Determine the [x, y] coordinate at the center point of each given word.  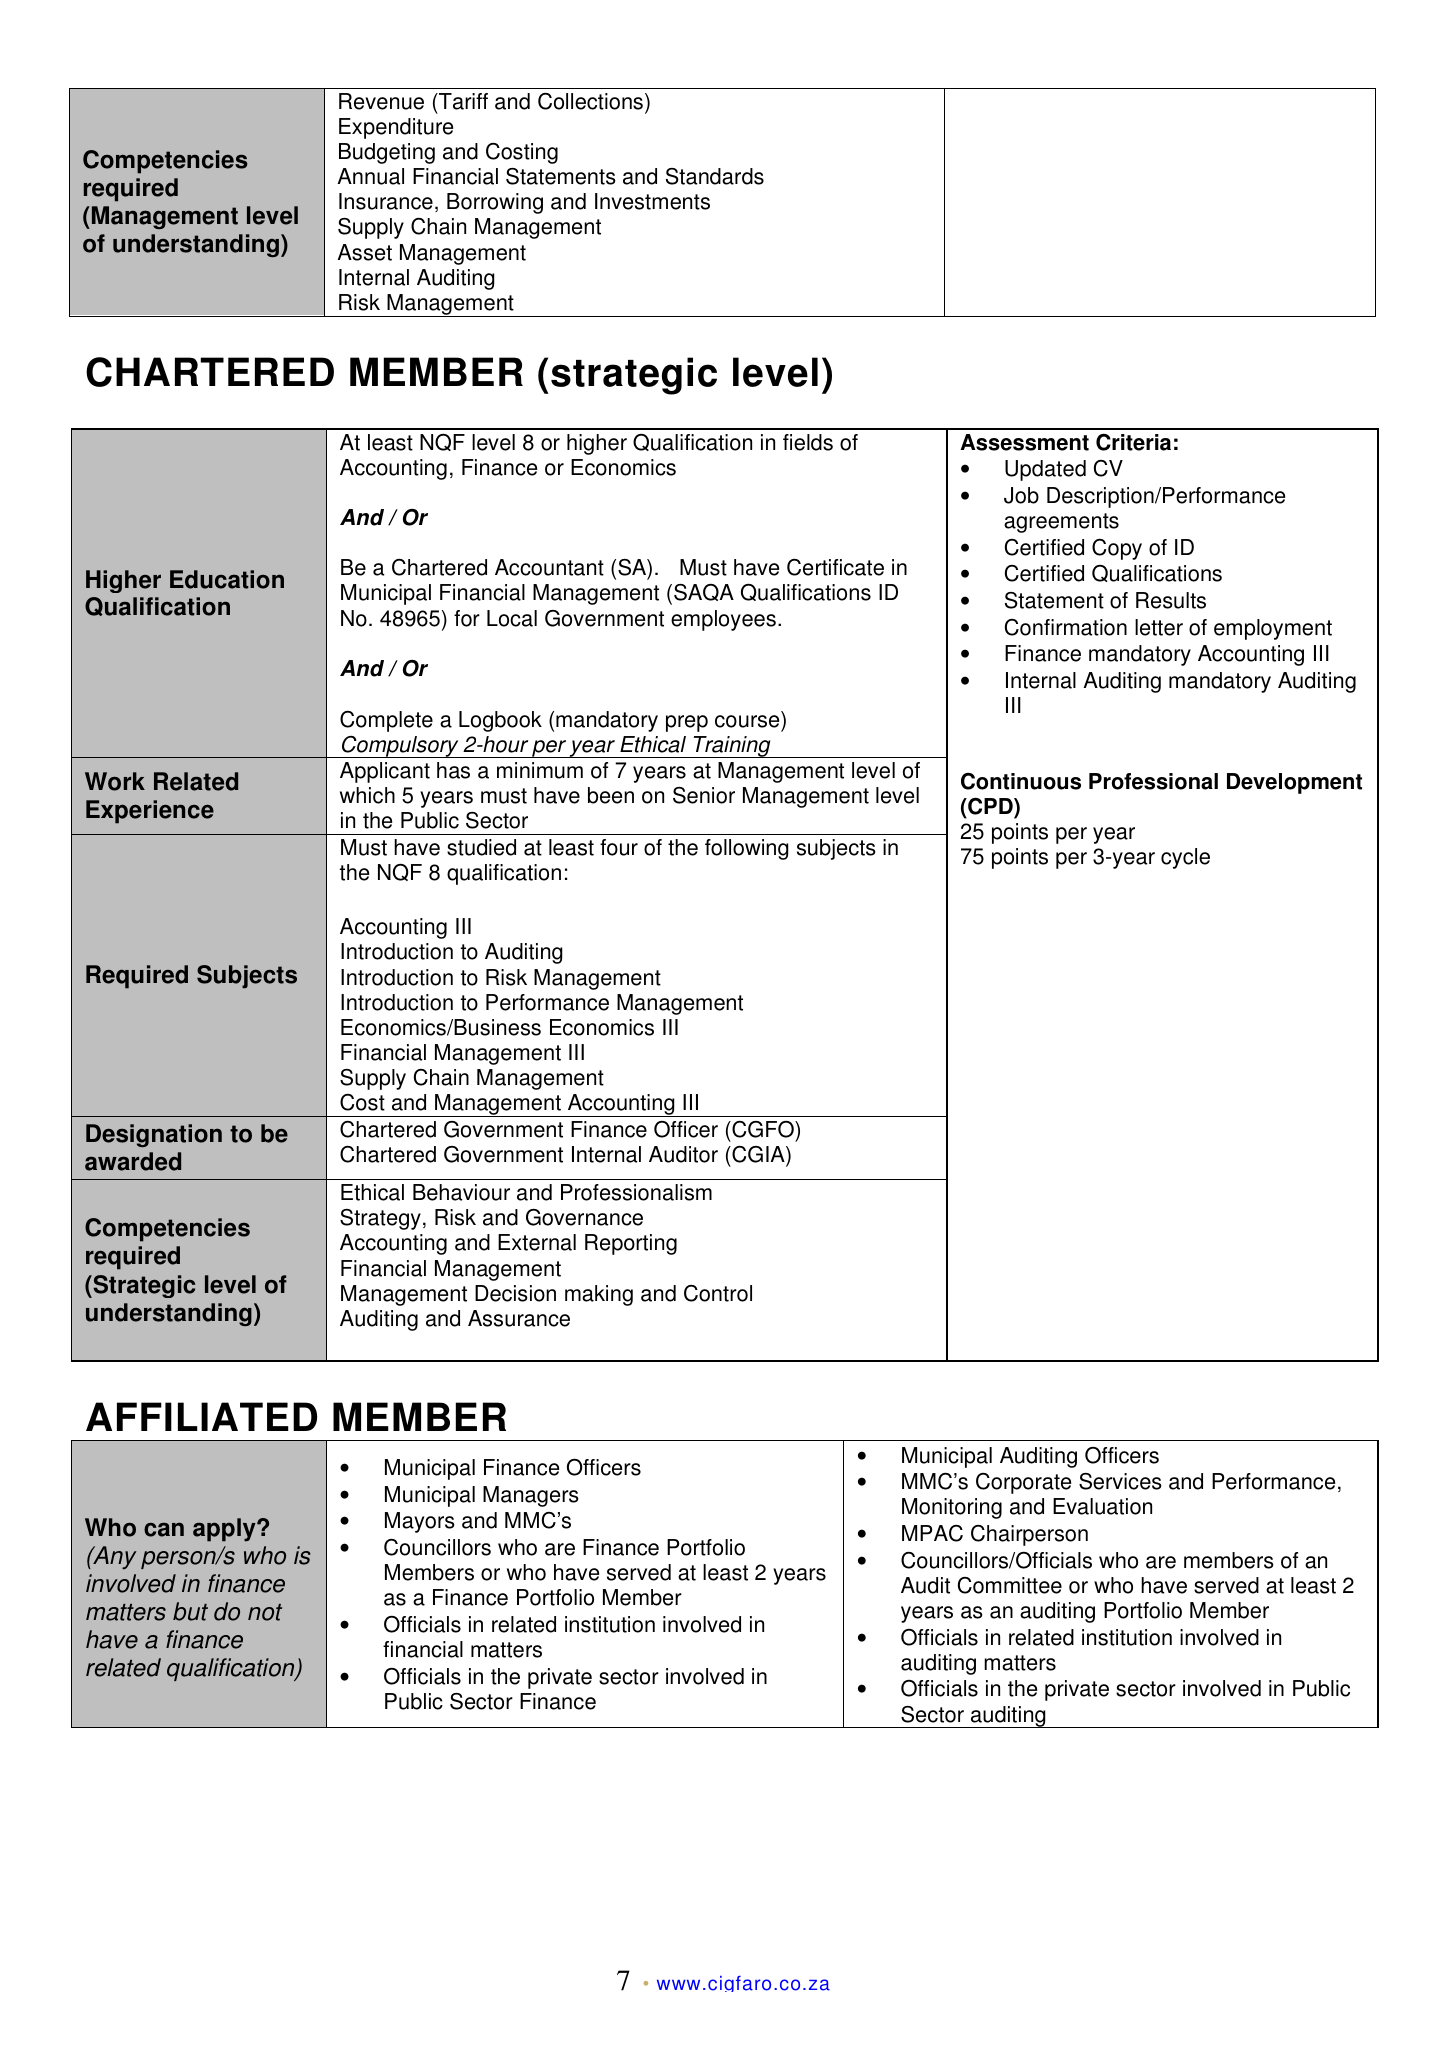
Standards [715, 176]
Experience [150, 812]
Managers [531, 1496]
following [747, 849]
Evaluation [1102, 1506]
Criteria [1133, 442]
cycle [1185, 858]
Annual [370, 176]
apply [225, 1530]
